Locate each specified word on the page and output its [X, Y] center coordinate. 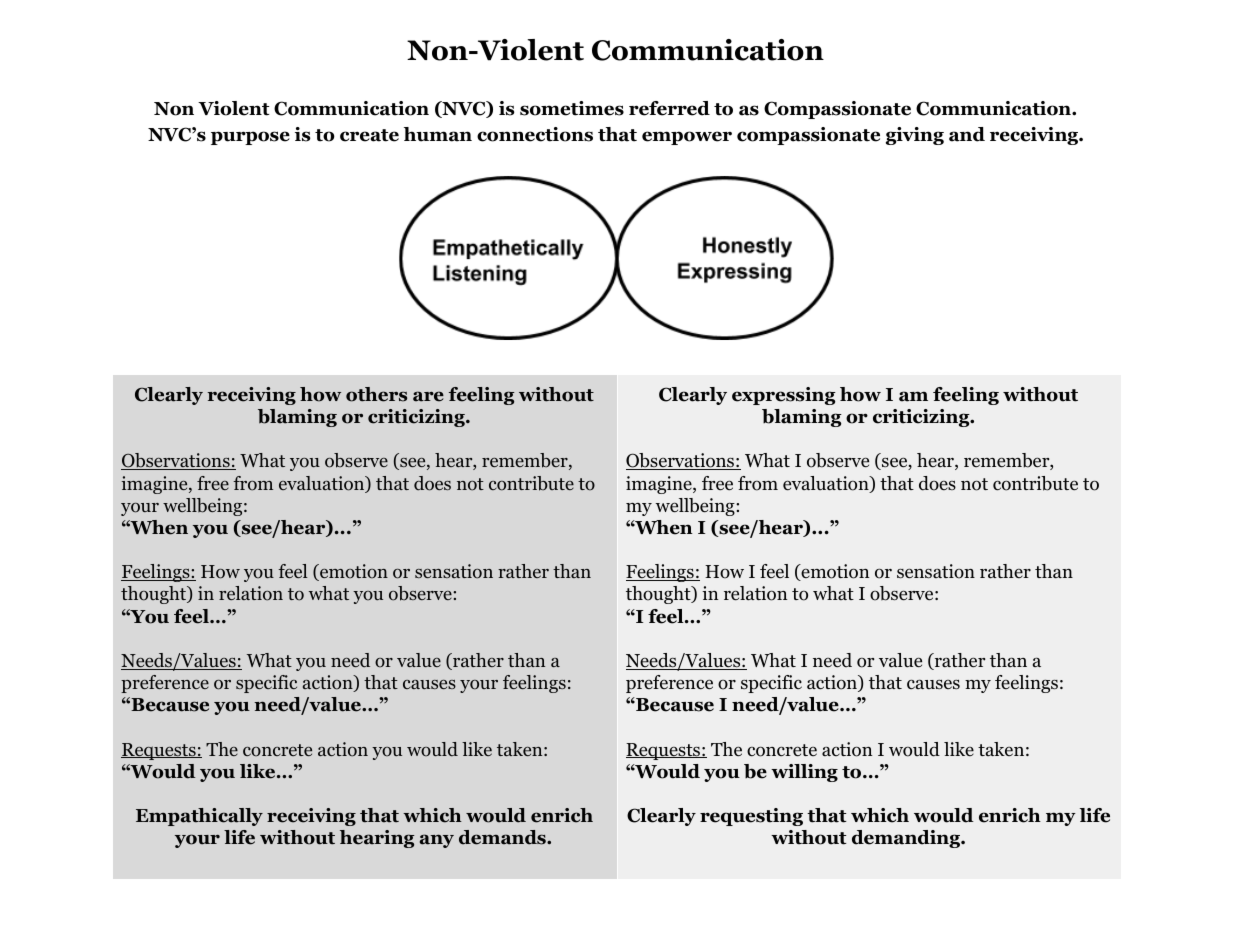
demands [503, 837]
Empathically [199, 817]
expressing [784, 396]
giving [915, 136]
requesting [751, 817]
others [376, 394]
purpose [250, 138]
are [428, 396]
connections [535, 134]
